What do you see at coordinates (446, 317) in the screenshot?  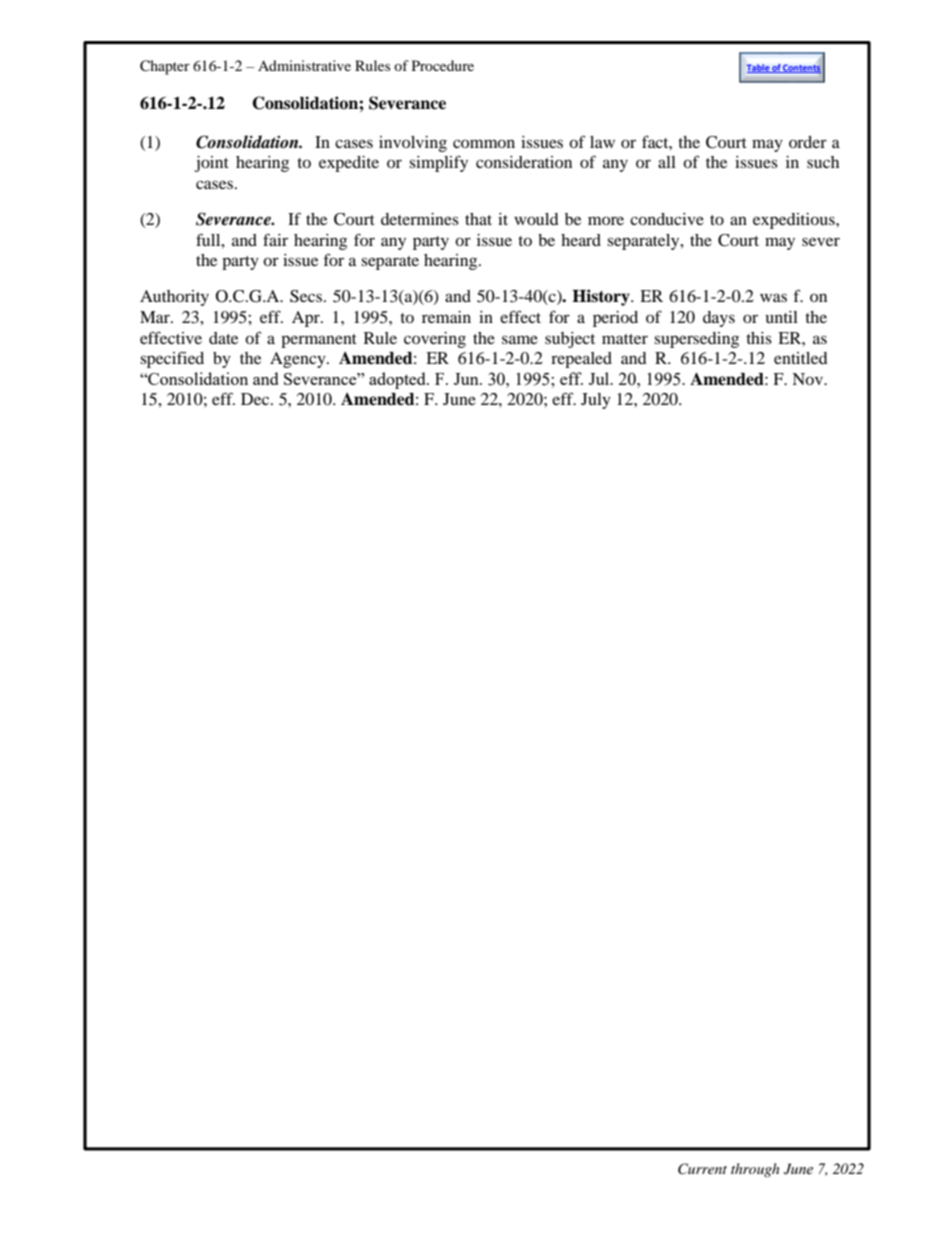 I see `remain` at bounding box center [446, 317].
